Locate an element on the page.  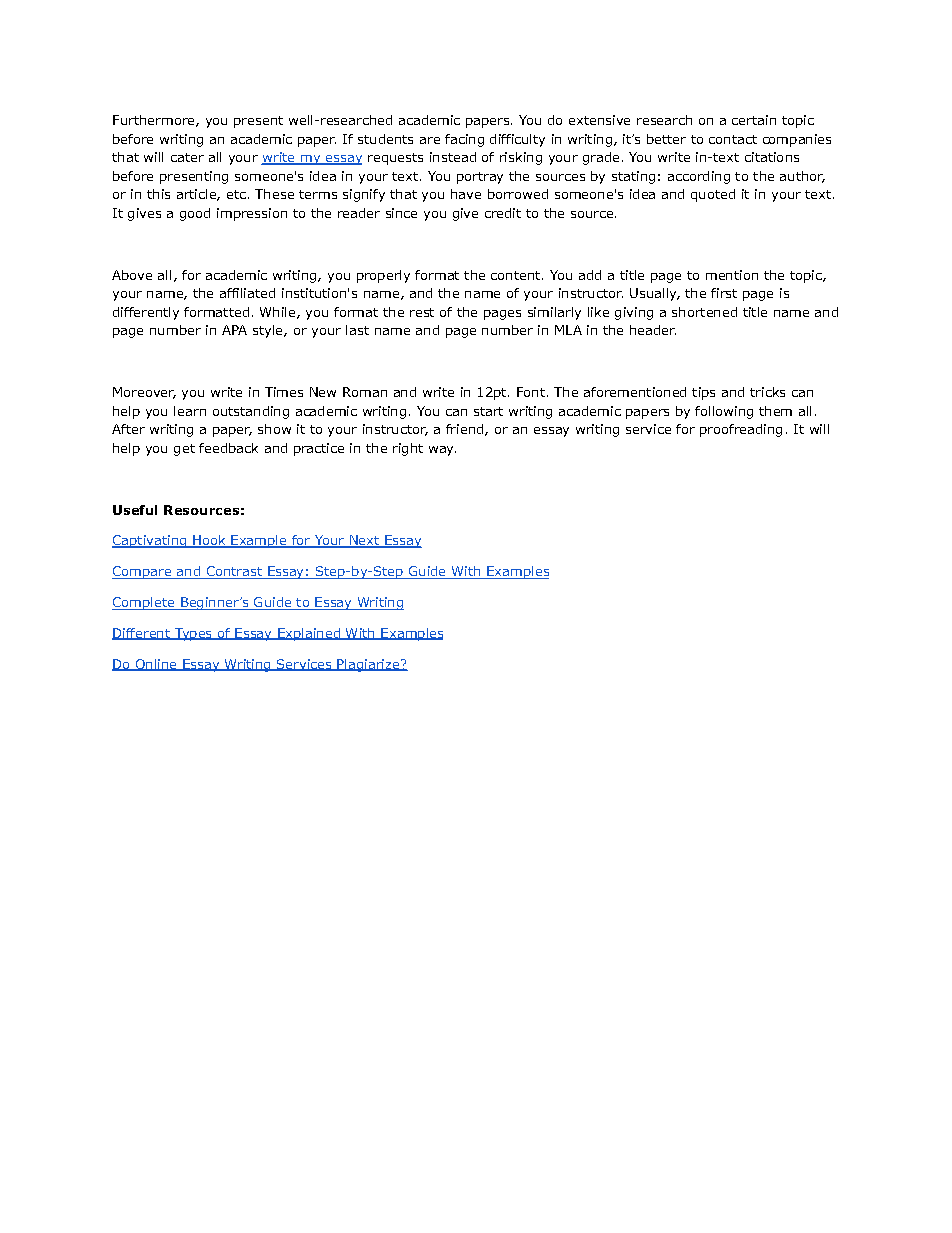
Explained is located at coordinates (309, 634).
